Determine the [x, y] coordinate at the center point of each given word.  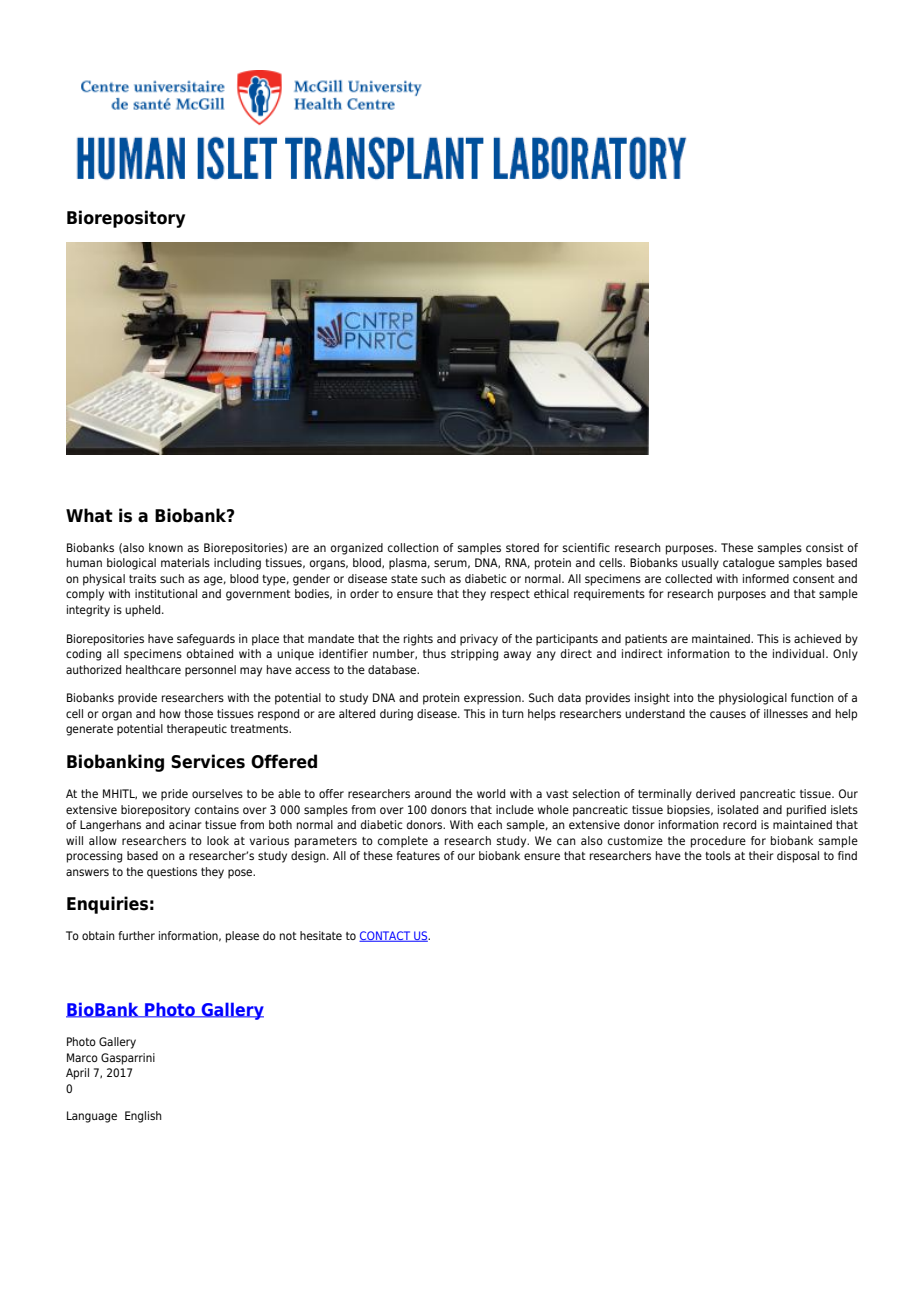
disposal [798, 857]
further [136, 935]
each [490, 824]
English [143, 1117]
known [166, 547]
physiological [753, 699]
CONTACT [386, 936]
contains [217, 809]
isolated [738, 809]
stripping [474, 655]
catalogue [749, 564]
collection [413, 547]
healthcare [153, 669]
